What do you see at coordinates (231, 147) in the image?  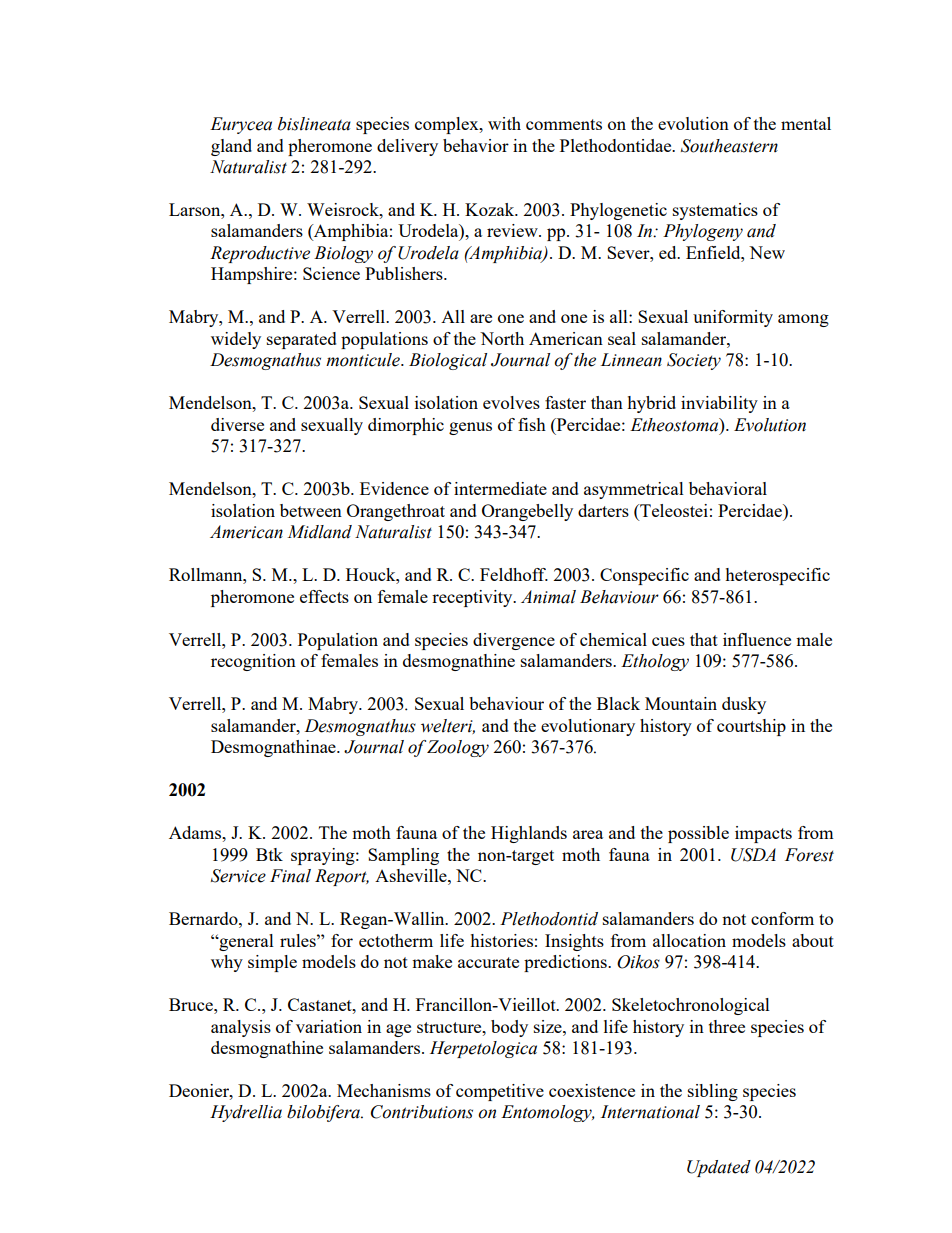 I see `gland` at bounding box center [231, 147].
